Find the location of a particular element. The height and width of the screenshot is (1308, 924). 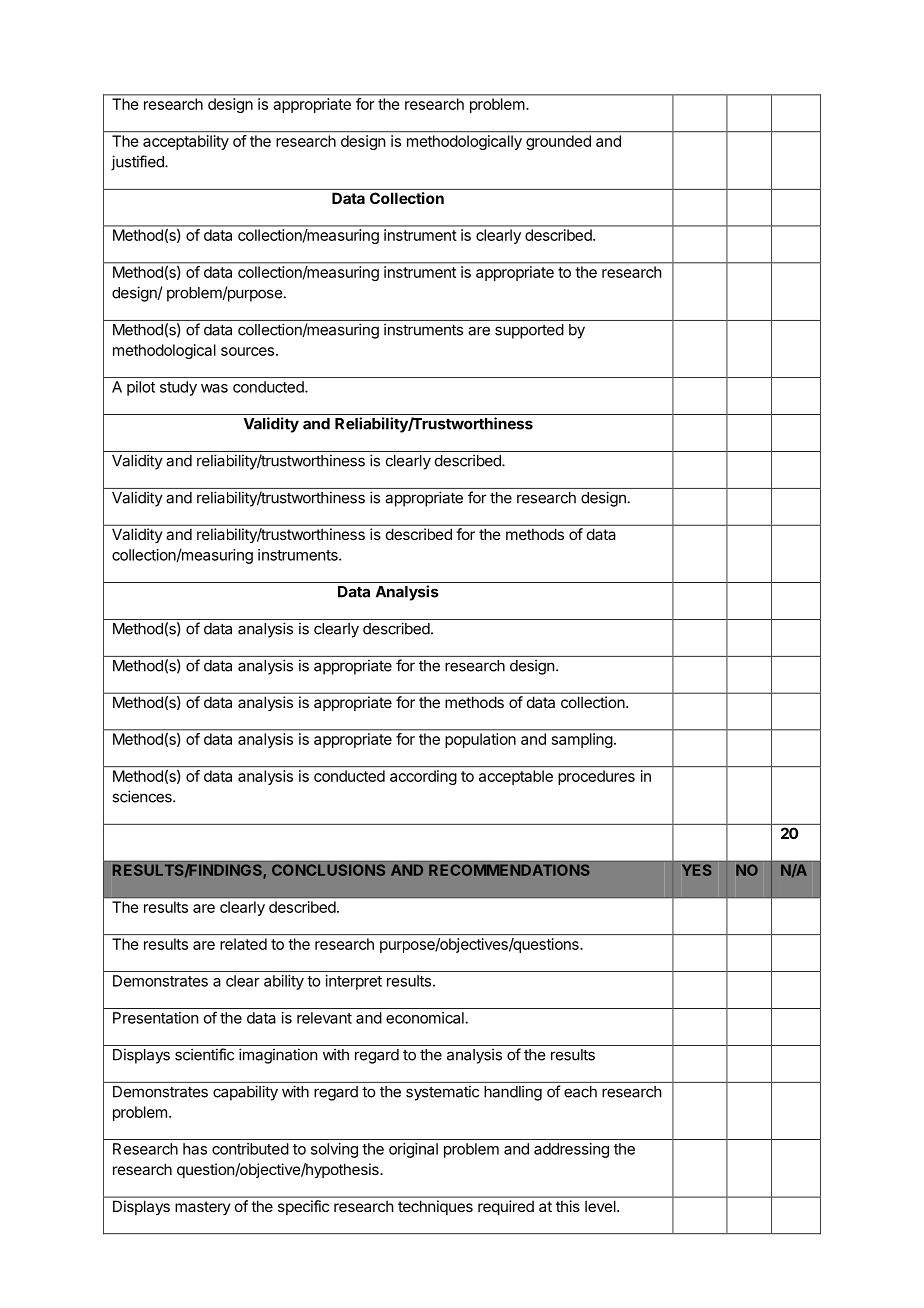

justified is located at coordinates (138, 163).
